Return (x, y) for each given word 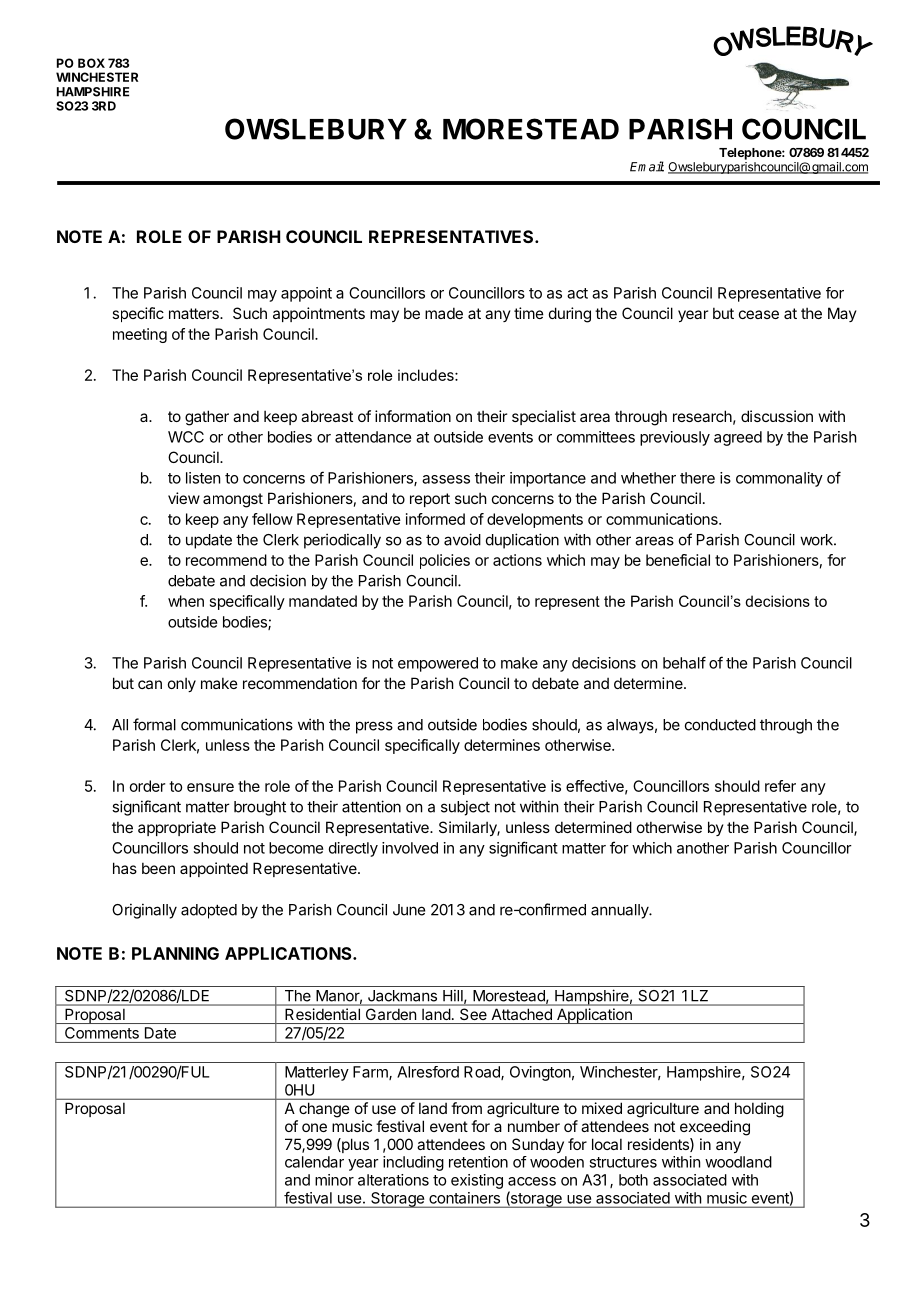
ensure (210, 787)
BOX (91, 63)
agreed (738, 438)
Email (647, 166)
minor (334, 1180)
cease (759, 314)
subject (465, 808)
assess (446, 479)
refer (780, 786)
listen (203, 478)
